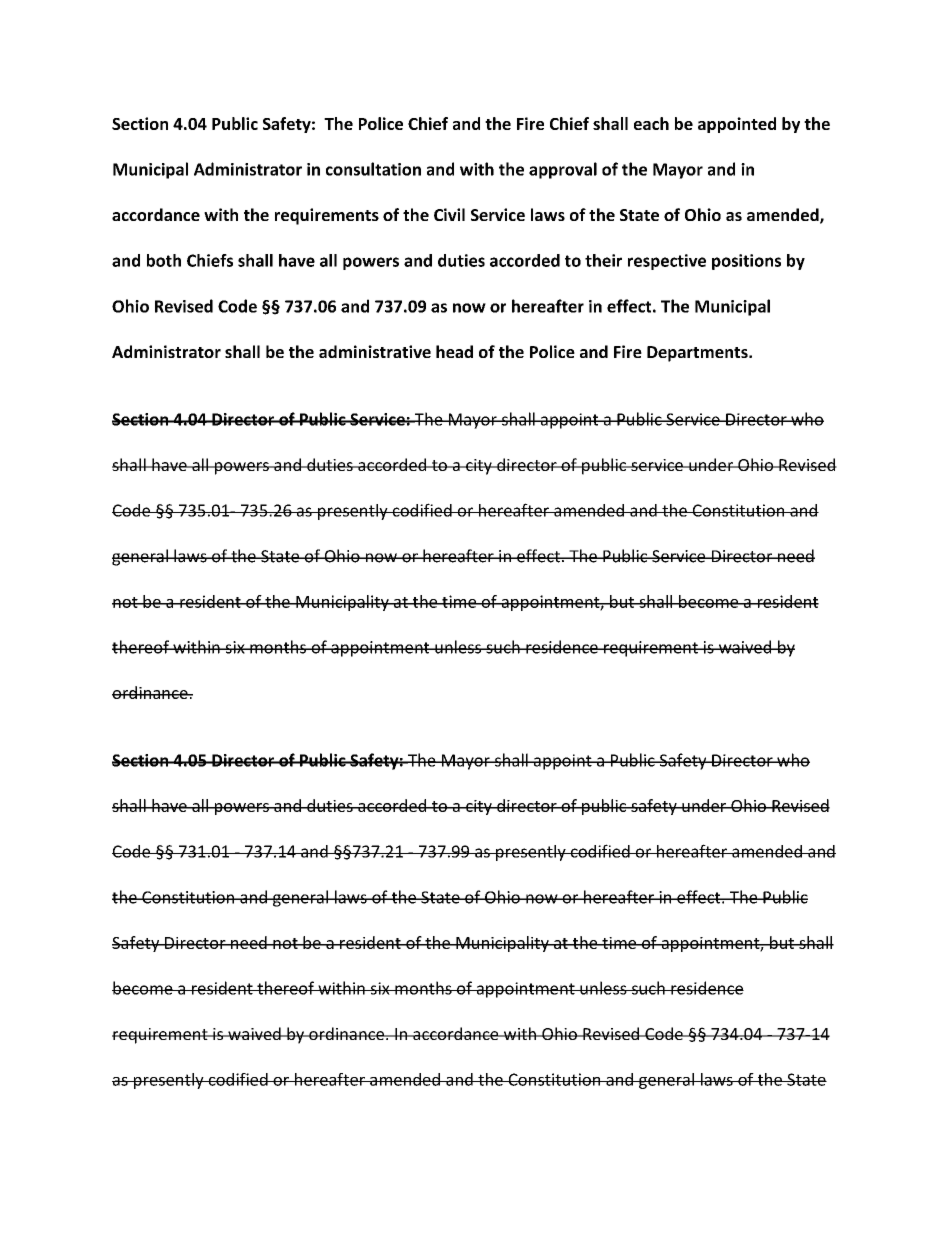 The image size is (952, 1233). Describe the element at coordinates (375, 351) in the screenshot. I see `administrative` at that location.
